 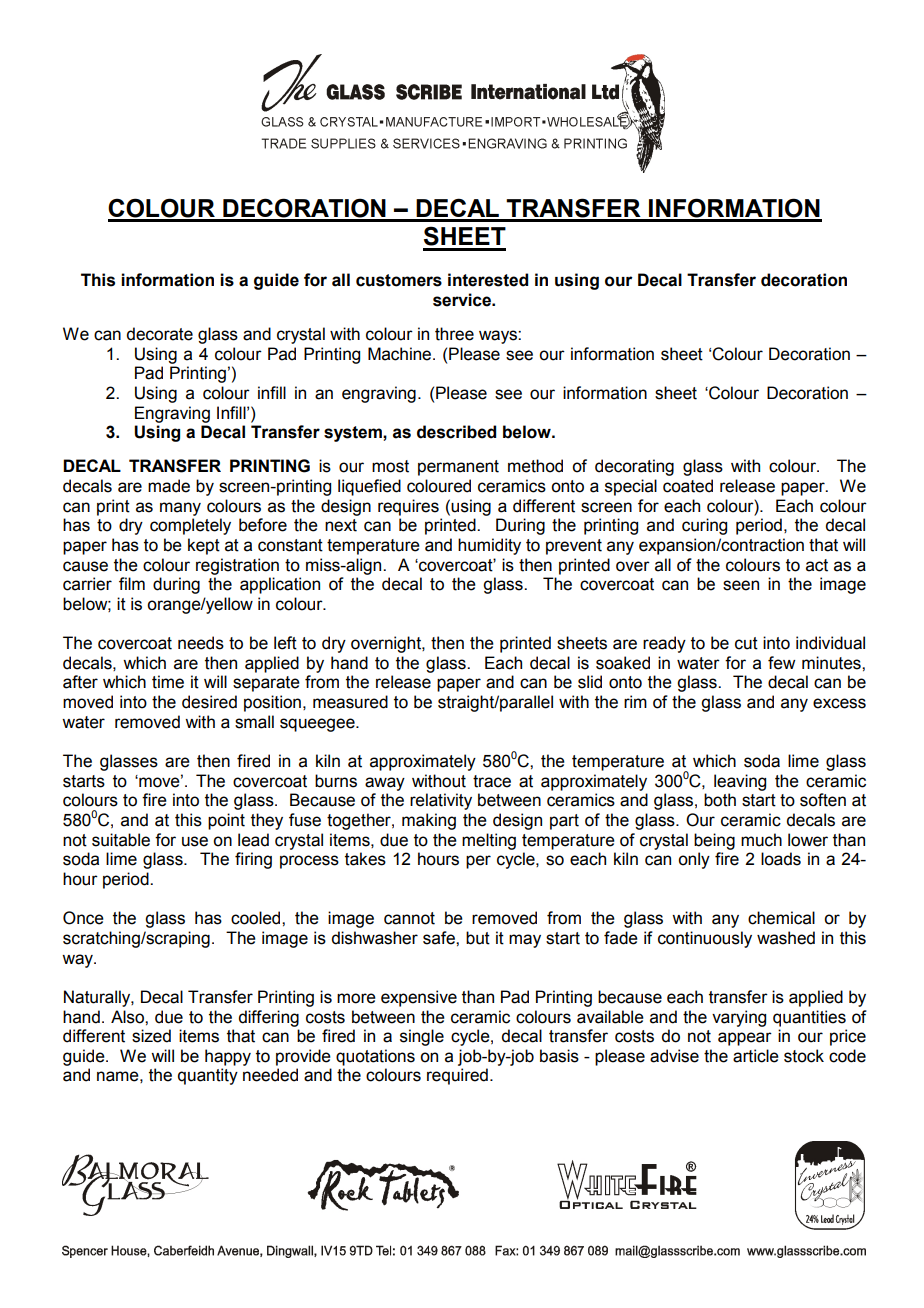 What do you see at coordinates (489, 546) in the screenshot?
I see `humidity` at bounding box center [489, 546].
